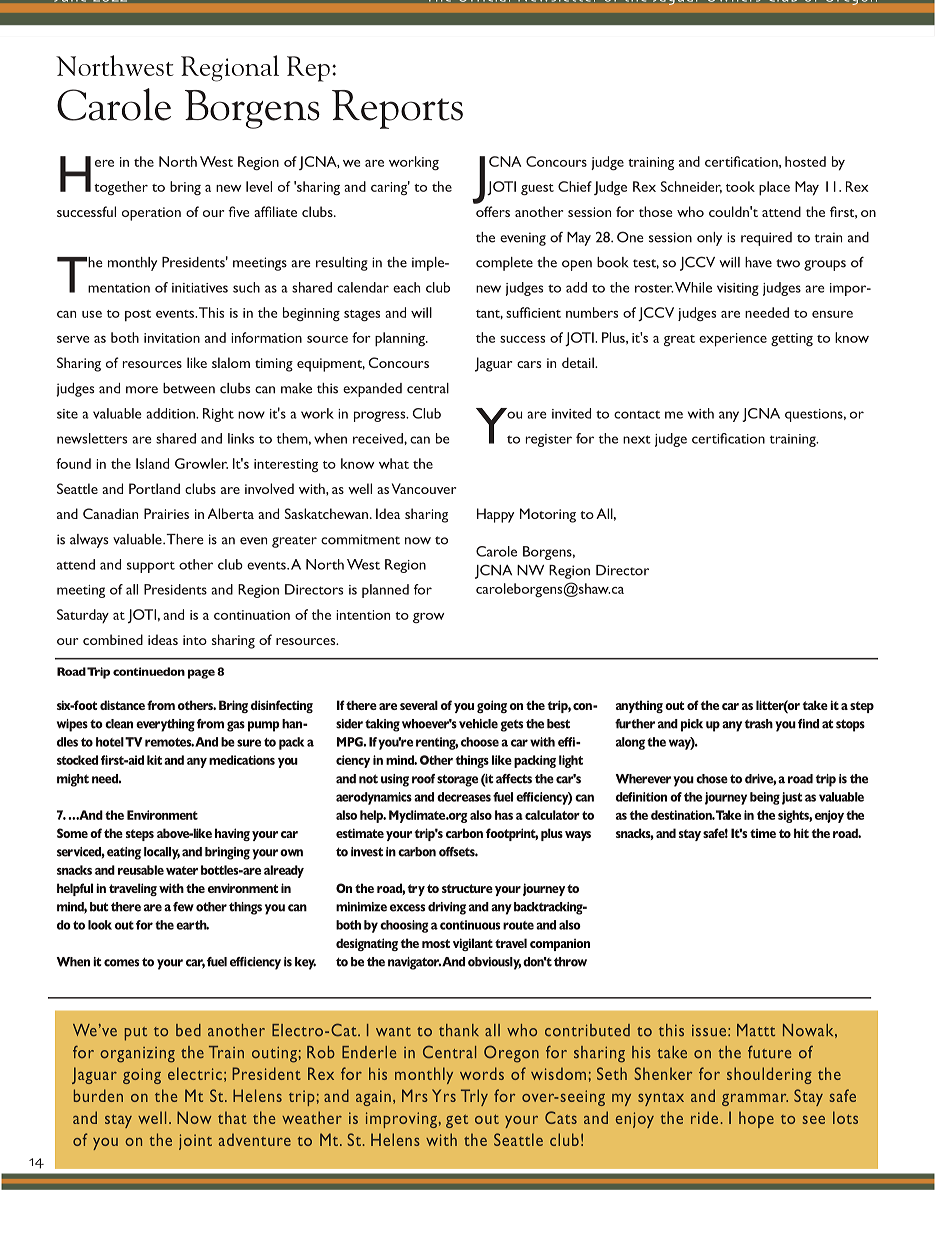 The image size is (952, 1233). What do you see at coordinates (397, 109) in the image?
I see `Reports` at bounding box center [397, 109].
